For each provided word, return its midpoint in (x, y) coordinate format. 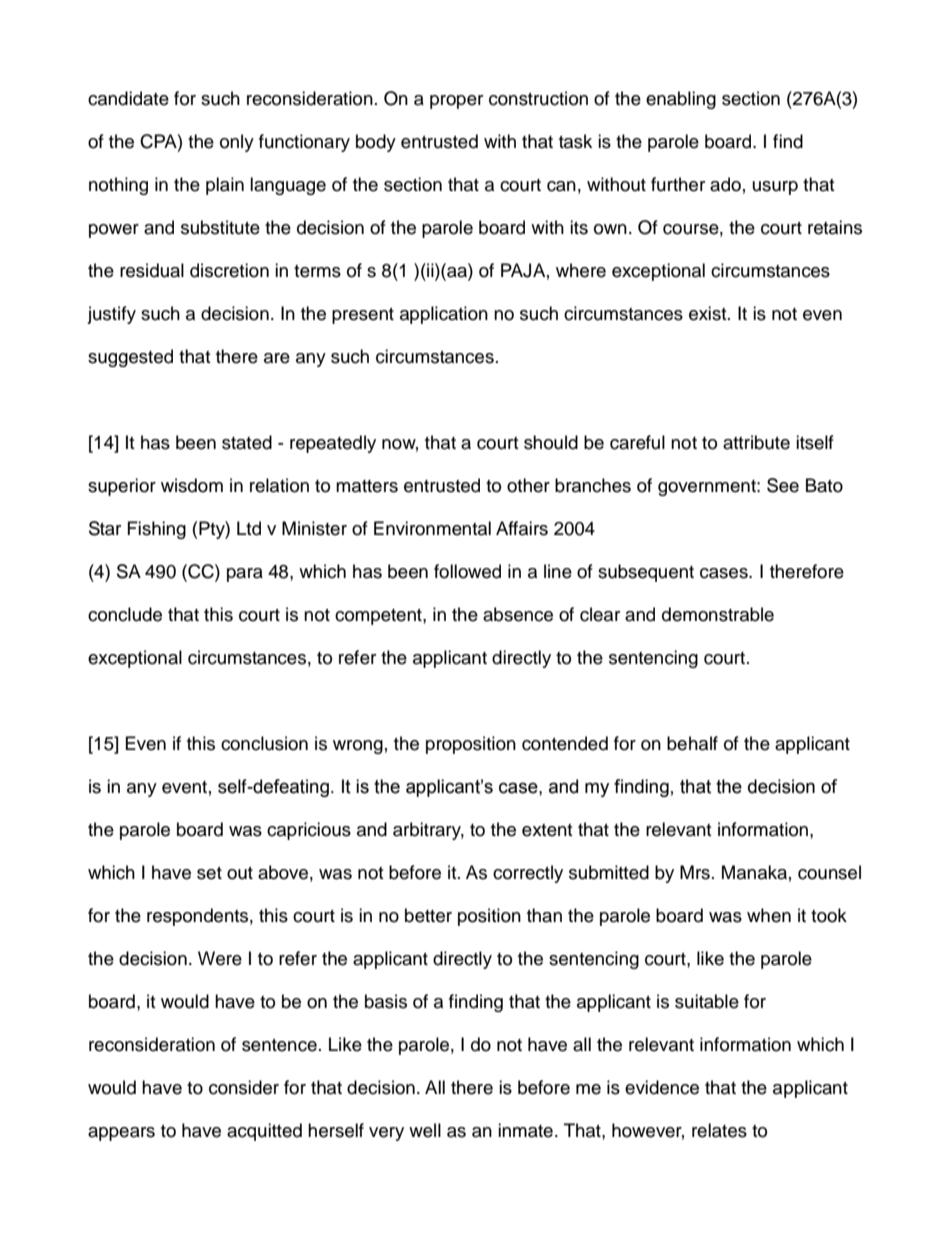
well (425, 1130)
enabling (681, 100)
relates (719, 1130)
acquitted (264, 1132)
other (528, 485)
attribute (756, 442)
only (237, 143)
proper (456, 102)
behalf (692, 743)
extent (547, 830)
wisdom (192, 485)
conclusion (264, 743)
